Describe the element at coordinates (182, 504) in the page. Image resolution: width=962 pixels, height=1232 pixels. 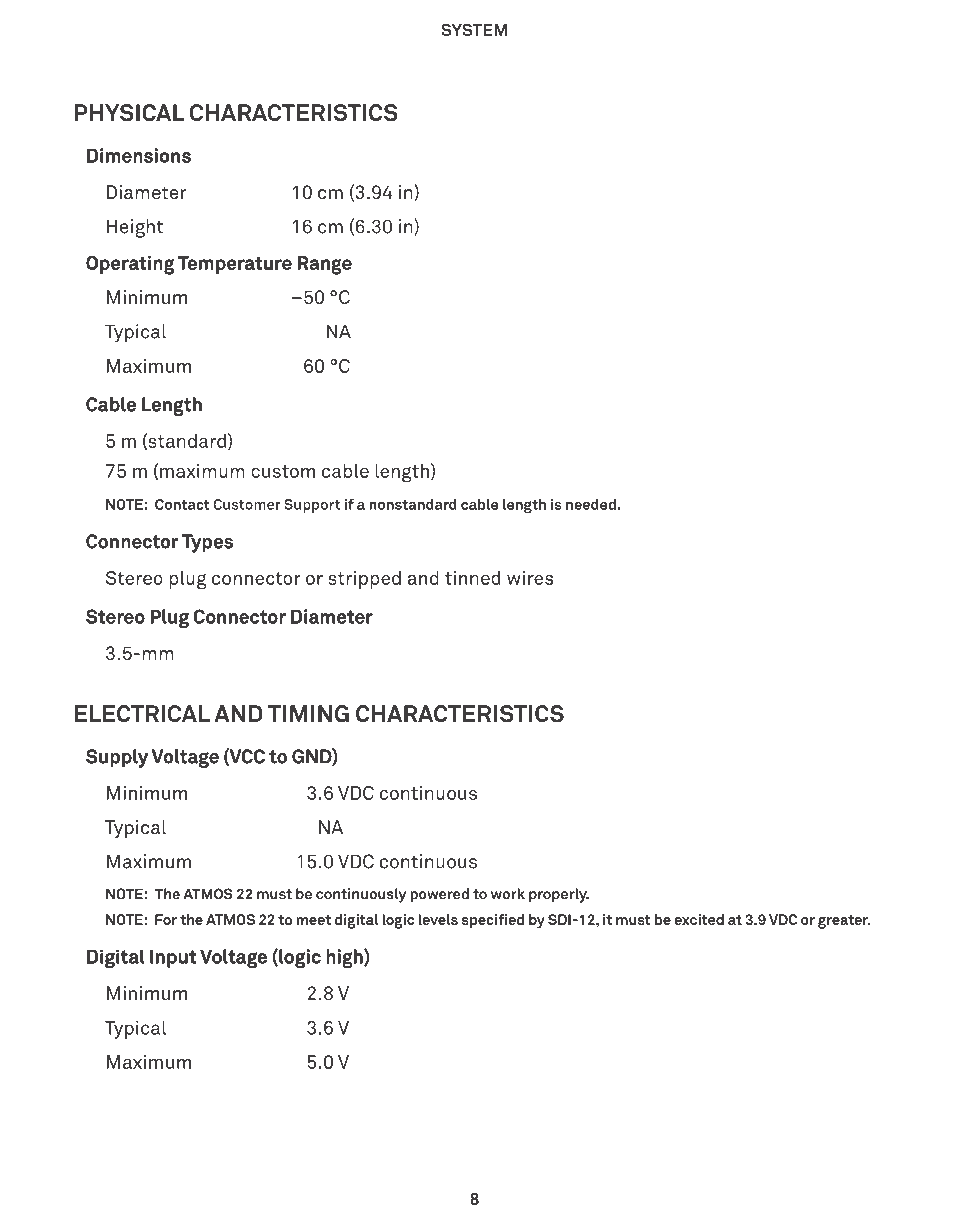
I see `Contact` at that location.
